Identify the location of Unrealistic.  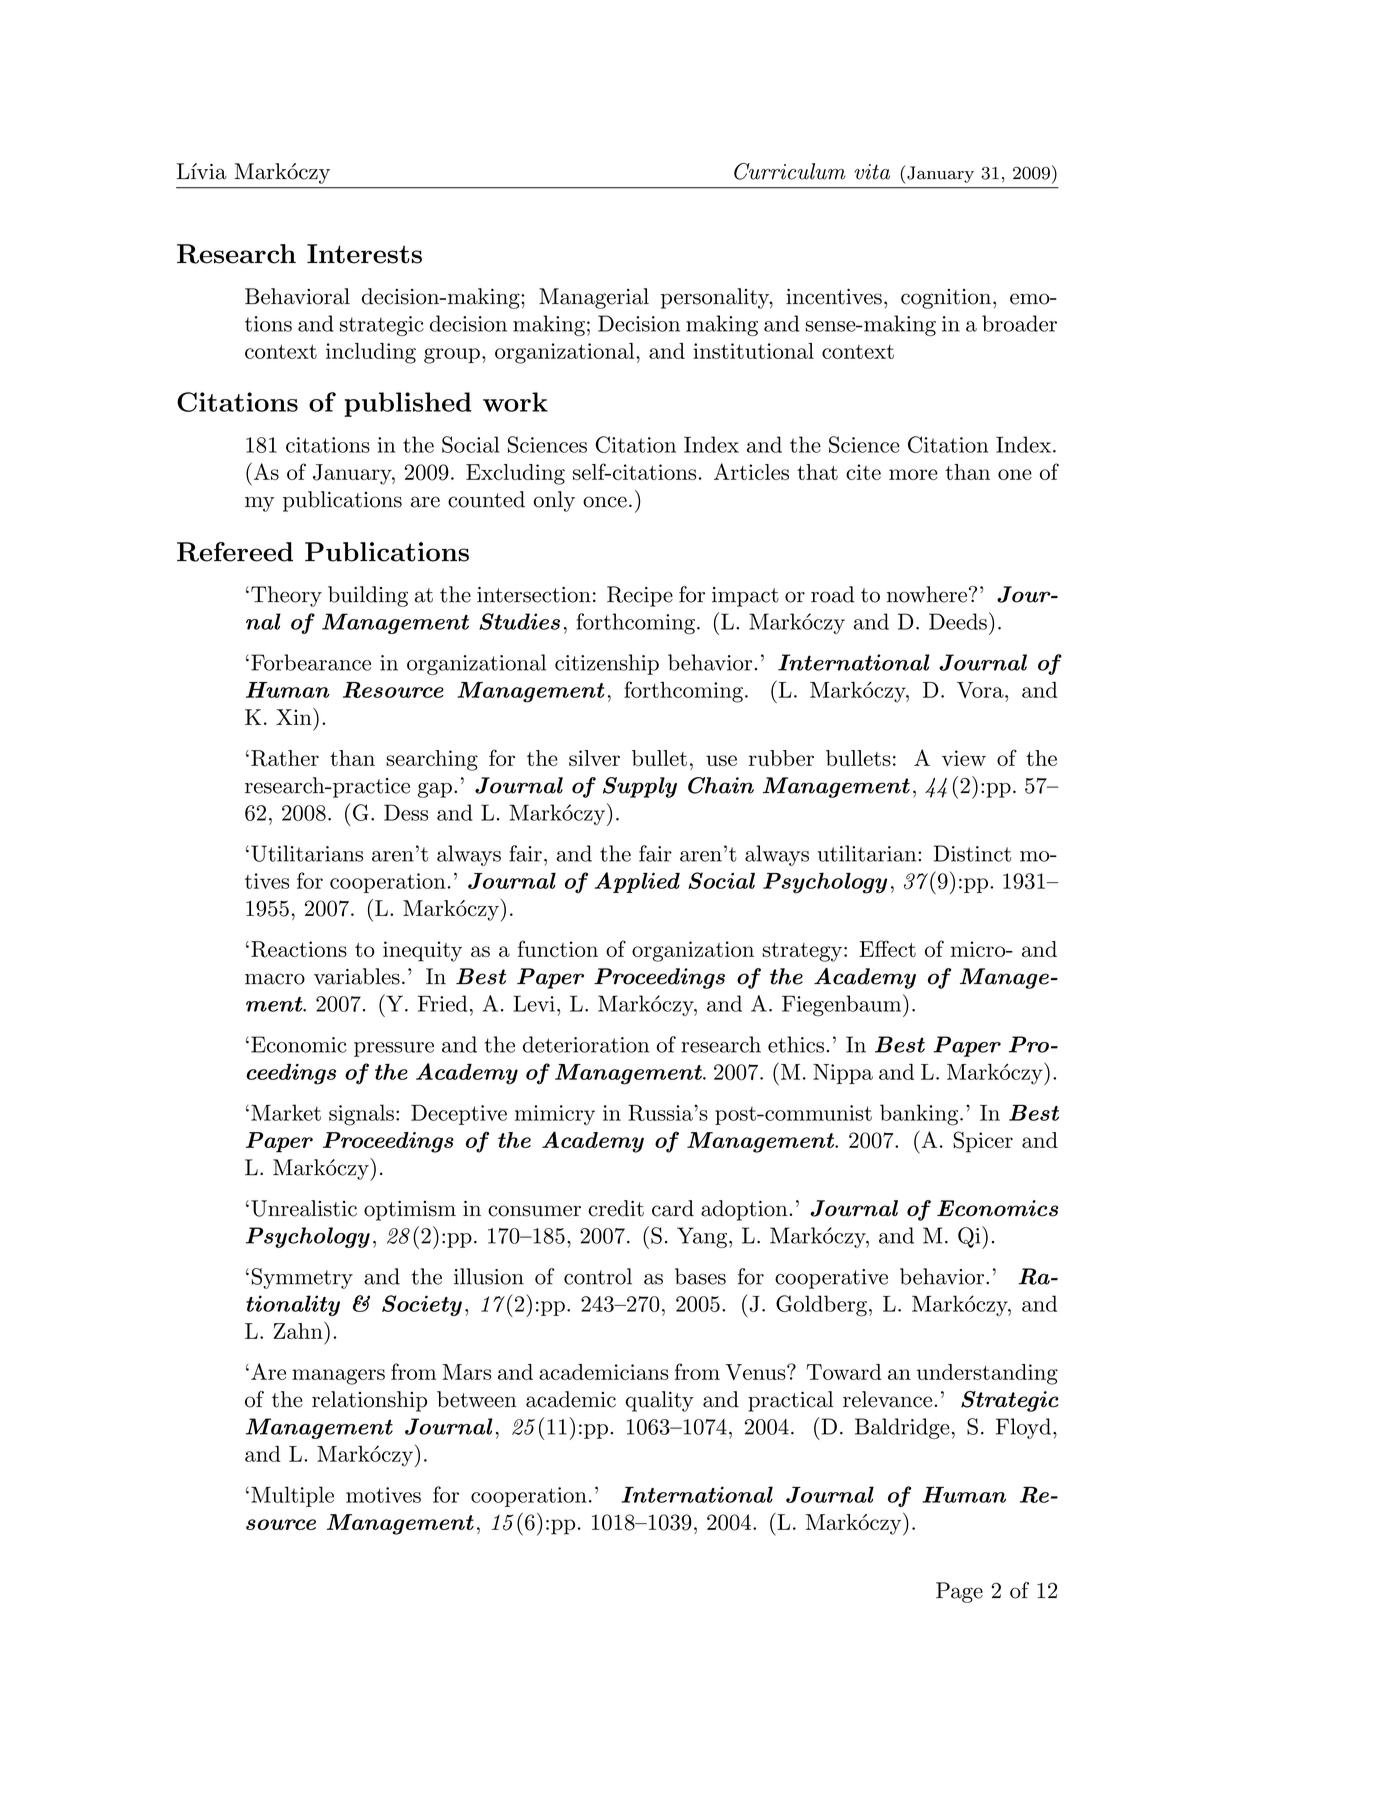
(304, 1208).
